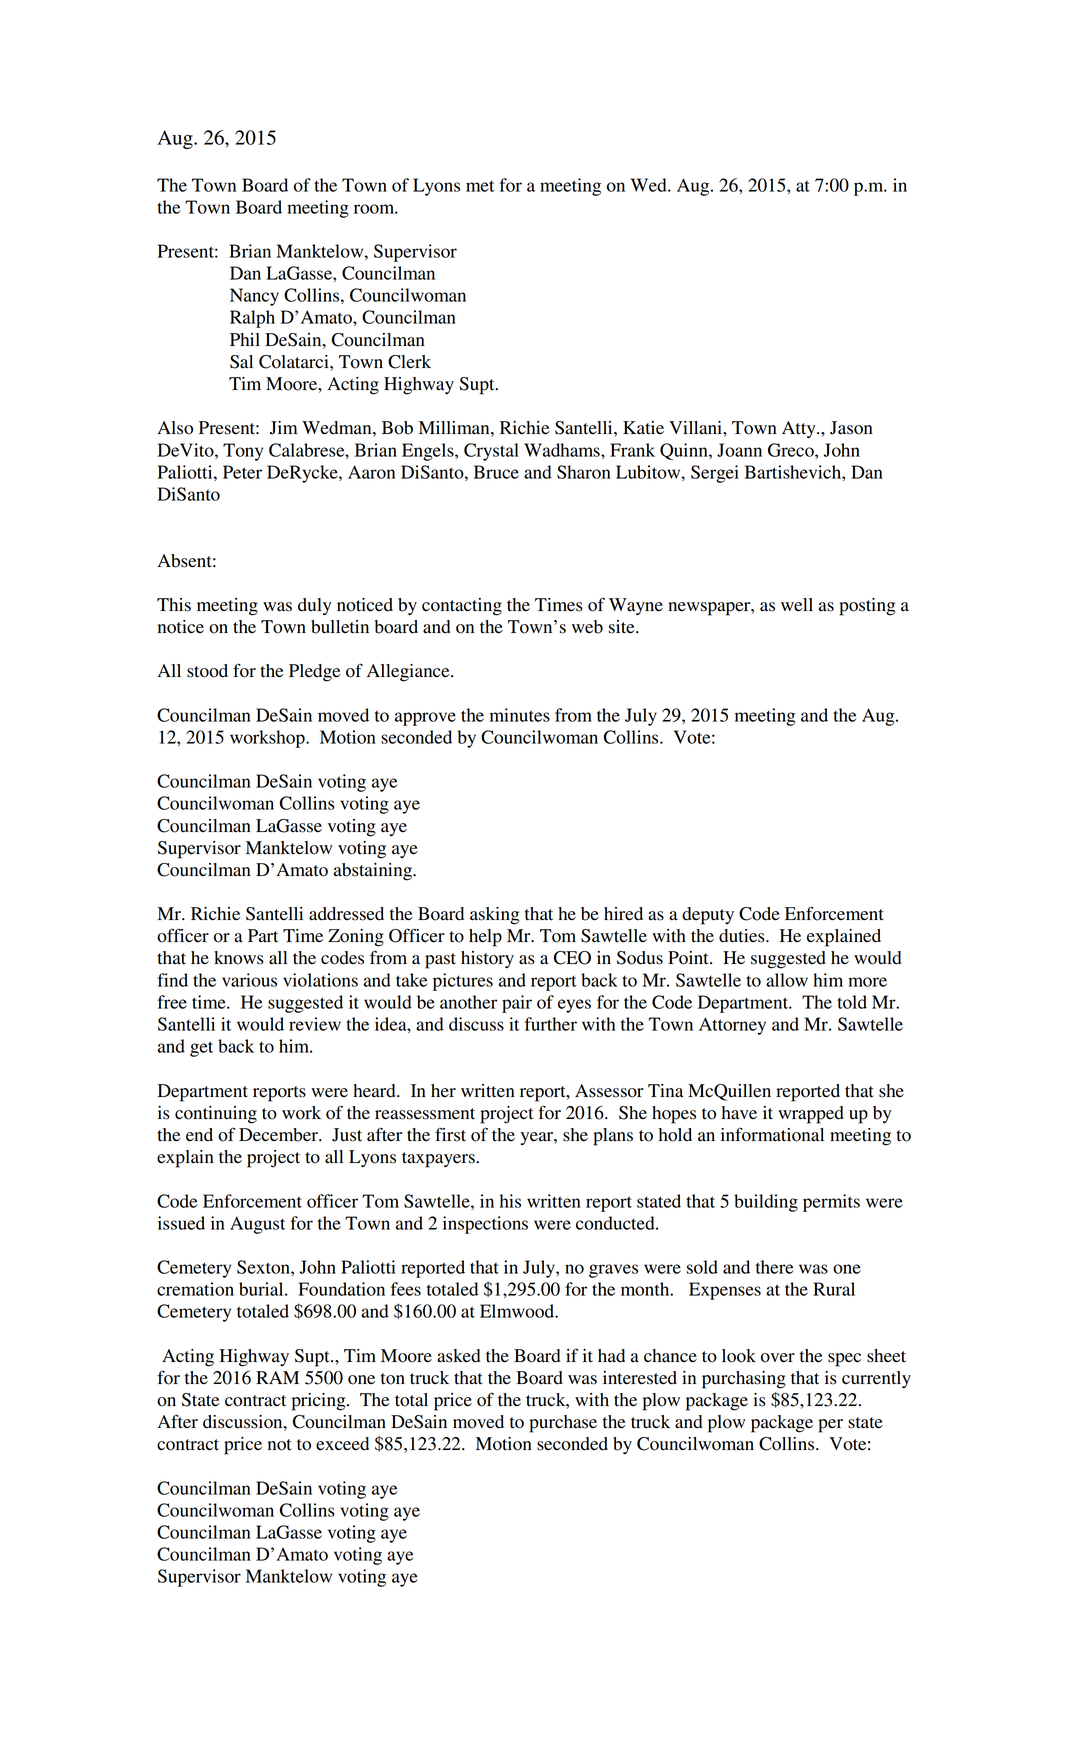 The width and height of the image is (1069, 1760). Describe the element at coordinates (245, 339) in the image. I see `Phil` at that location.
